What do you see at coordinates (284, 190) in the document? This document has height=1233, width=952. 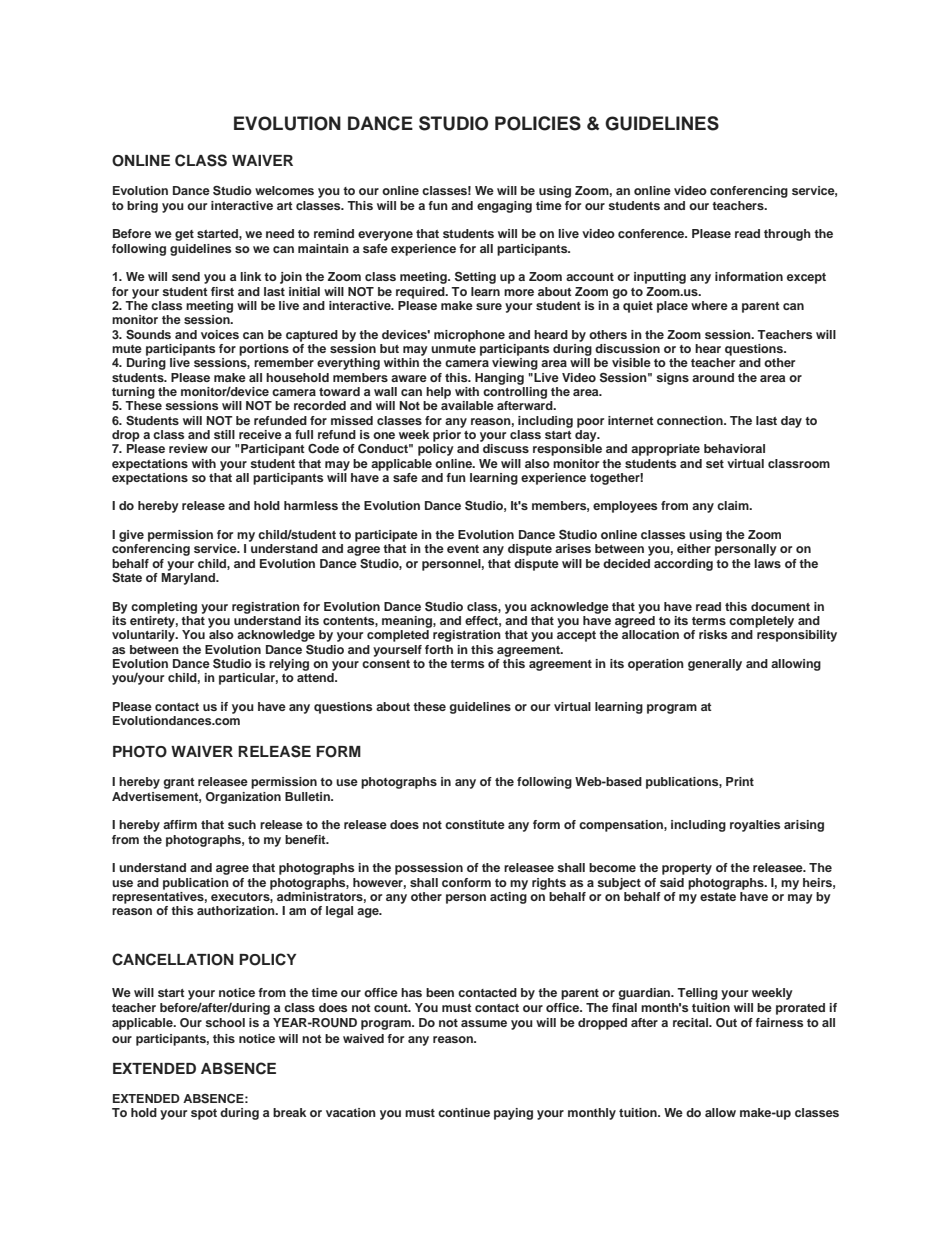 I see `welcomes` at bounding box center [284, 190].
